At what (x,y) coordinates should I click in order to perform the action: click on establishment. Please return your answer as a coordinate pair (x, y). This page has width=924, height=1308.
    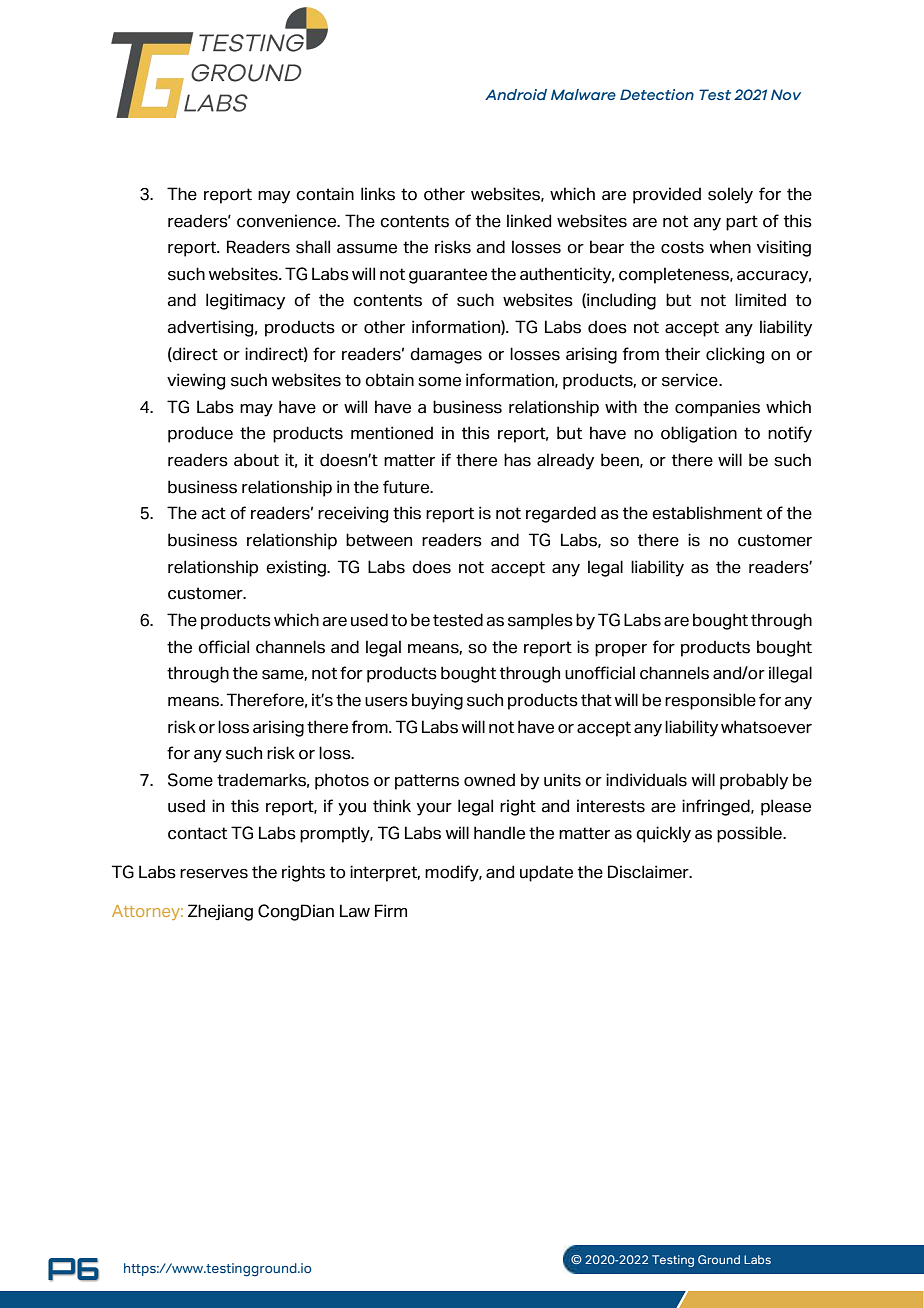
    Looking at the image, I should click on (707, 513).
